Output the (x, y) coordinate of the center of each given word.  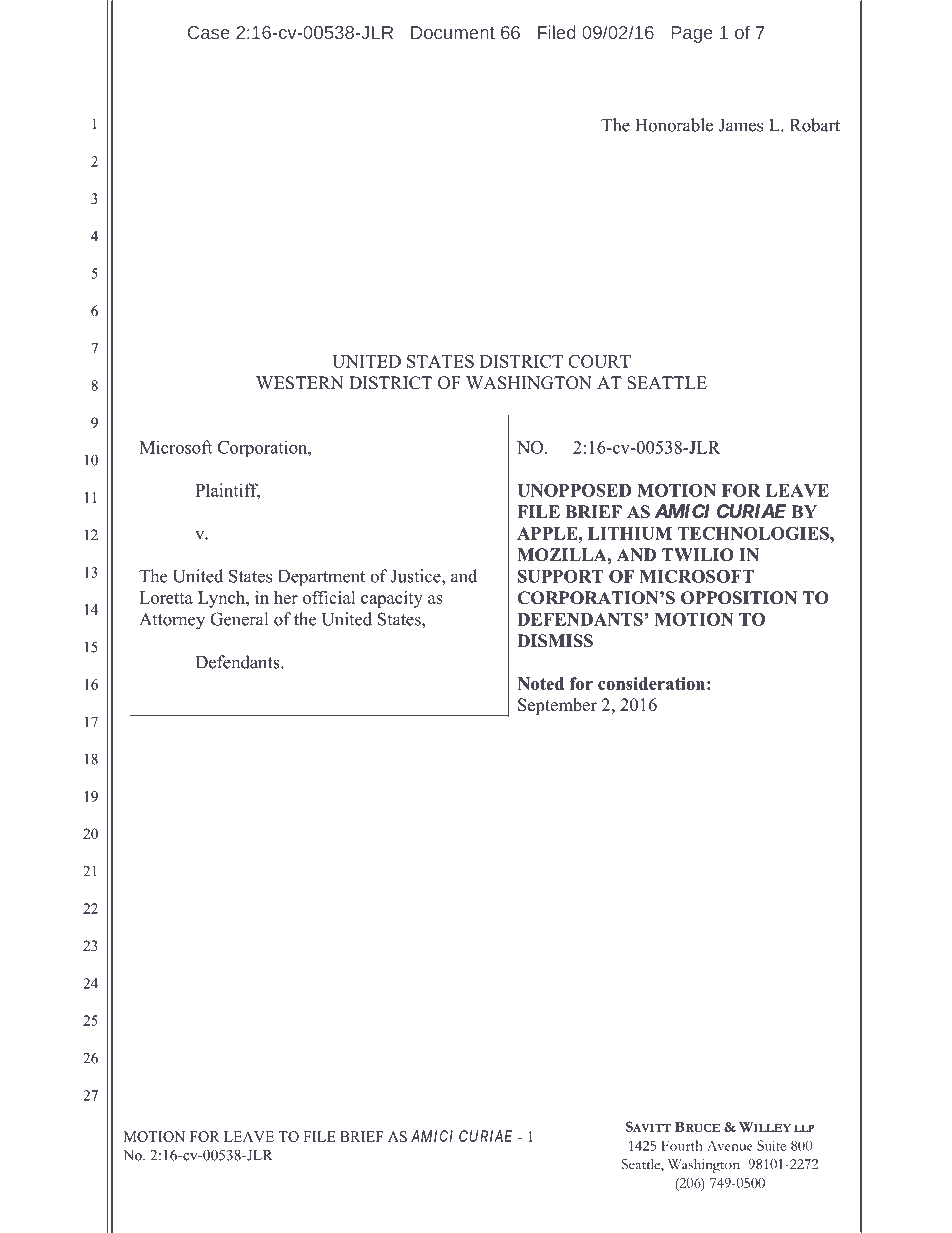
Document (453, 32)
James (740, 125)
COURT (599, 361)
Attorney (172, 621)
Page (692, 34)
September (557, 706)
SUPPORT (561, 576)
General (239, 619)
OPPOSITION (739, 598)
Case (209, 32)
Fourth (682, 1145)
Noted (540, 683)
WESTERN (300, 383)
